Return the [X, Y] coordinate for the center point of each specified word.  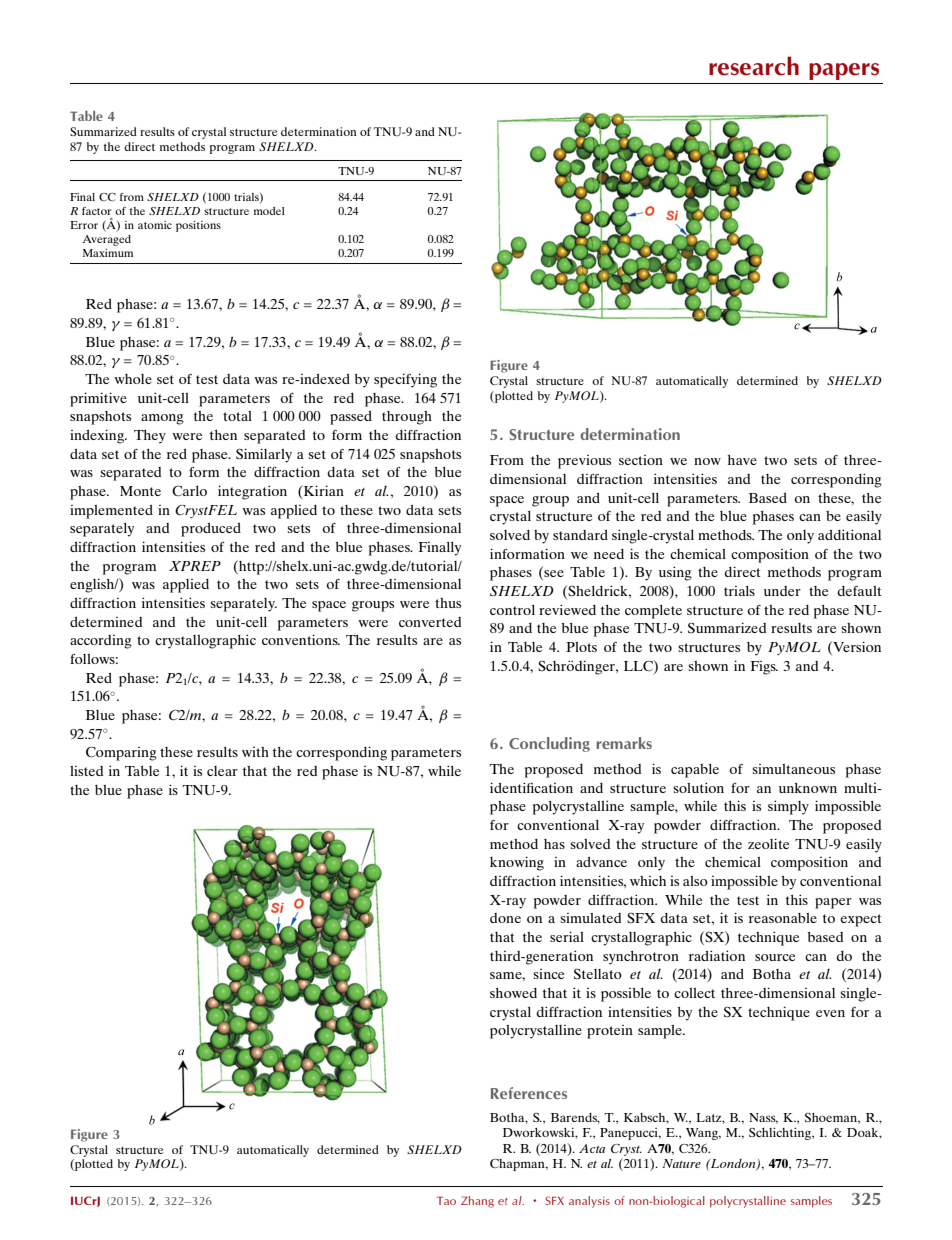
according [101, 642]
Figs [764, 668]
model [269, 211]
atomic [155, 225]
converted [430, 622]
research [754, 66]
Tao [446, 1200]
